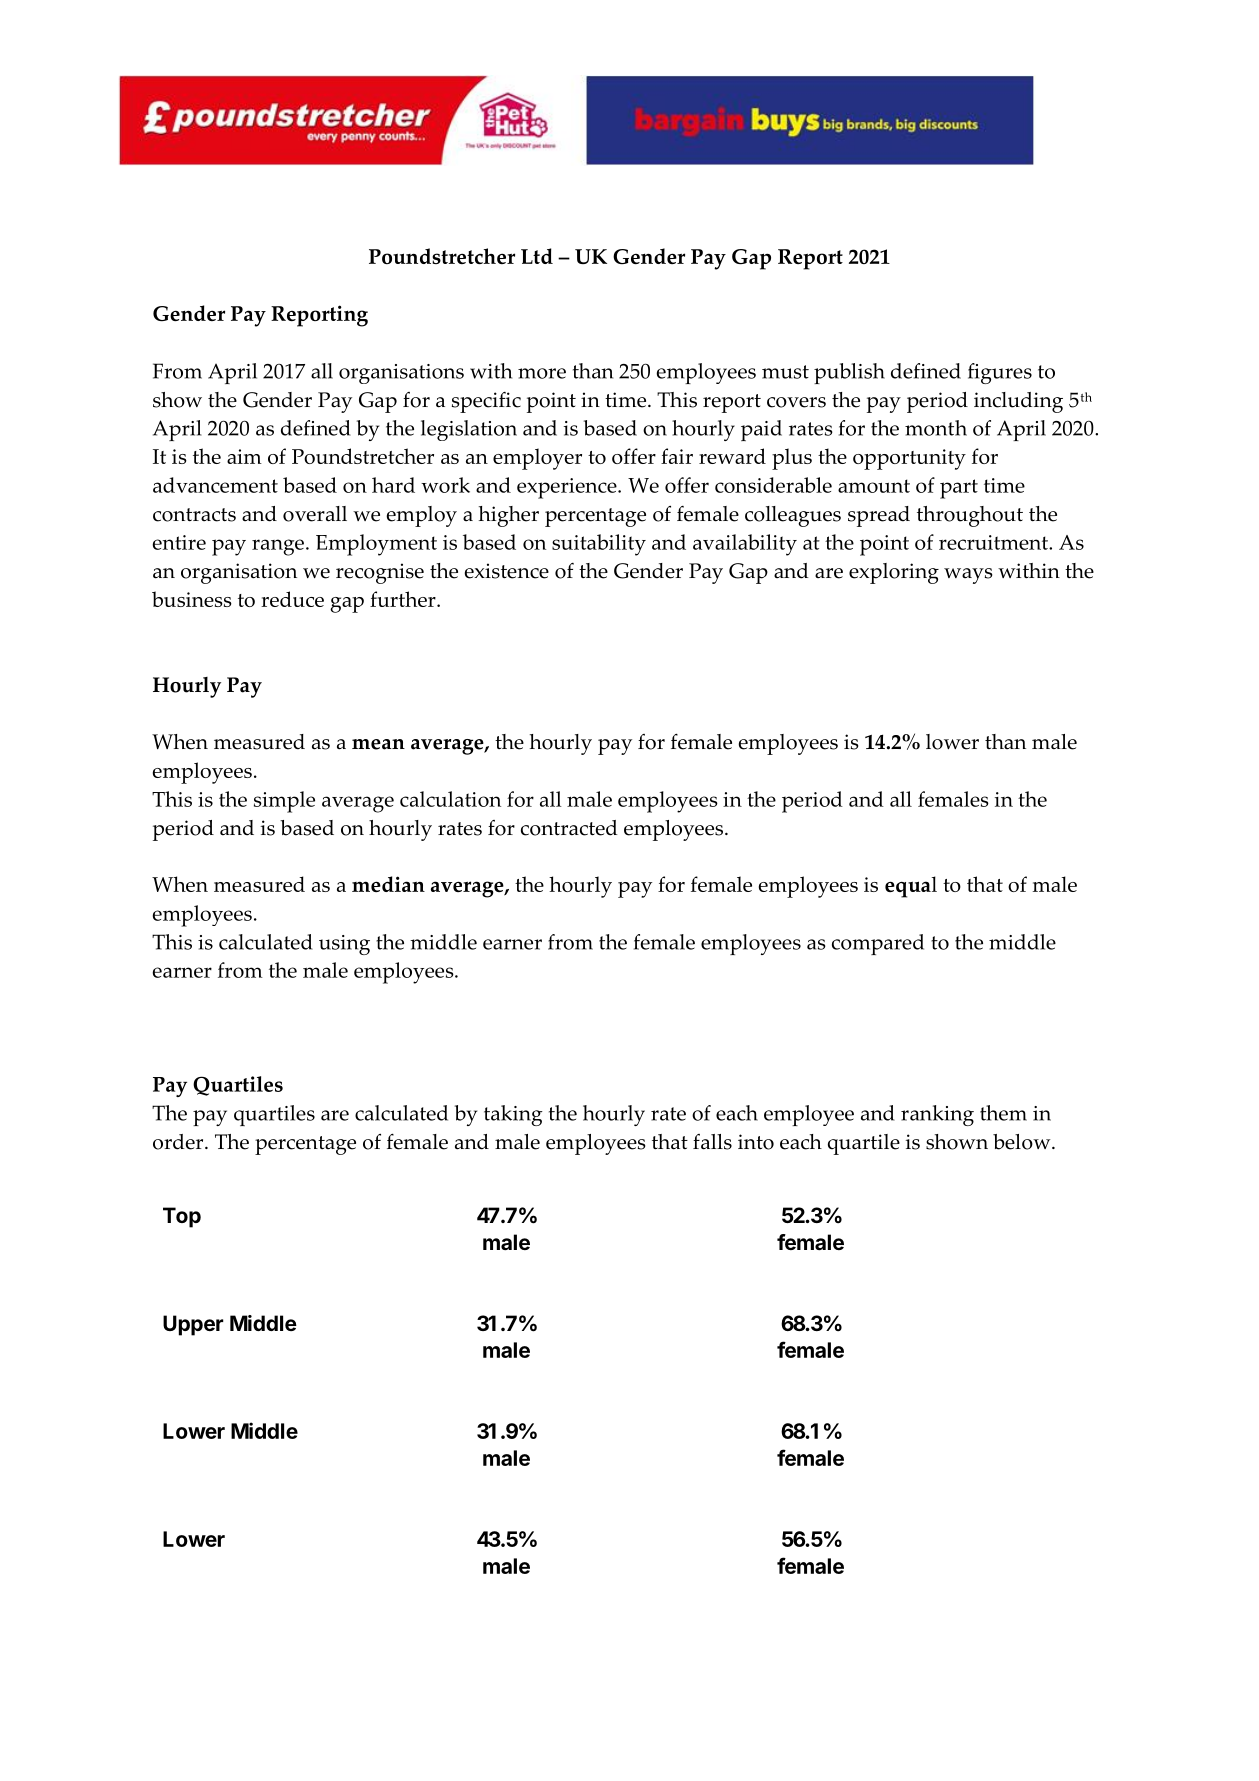 This image has width=1259, height=1781. What do you see at coordinates (193, 1325) in the image?
I see `Upper` at bounding box center [193, 1325].
